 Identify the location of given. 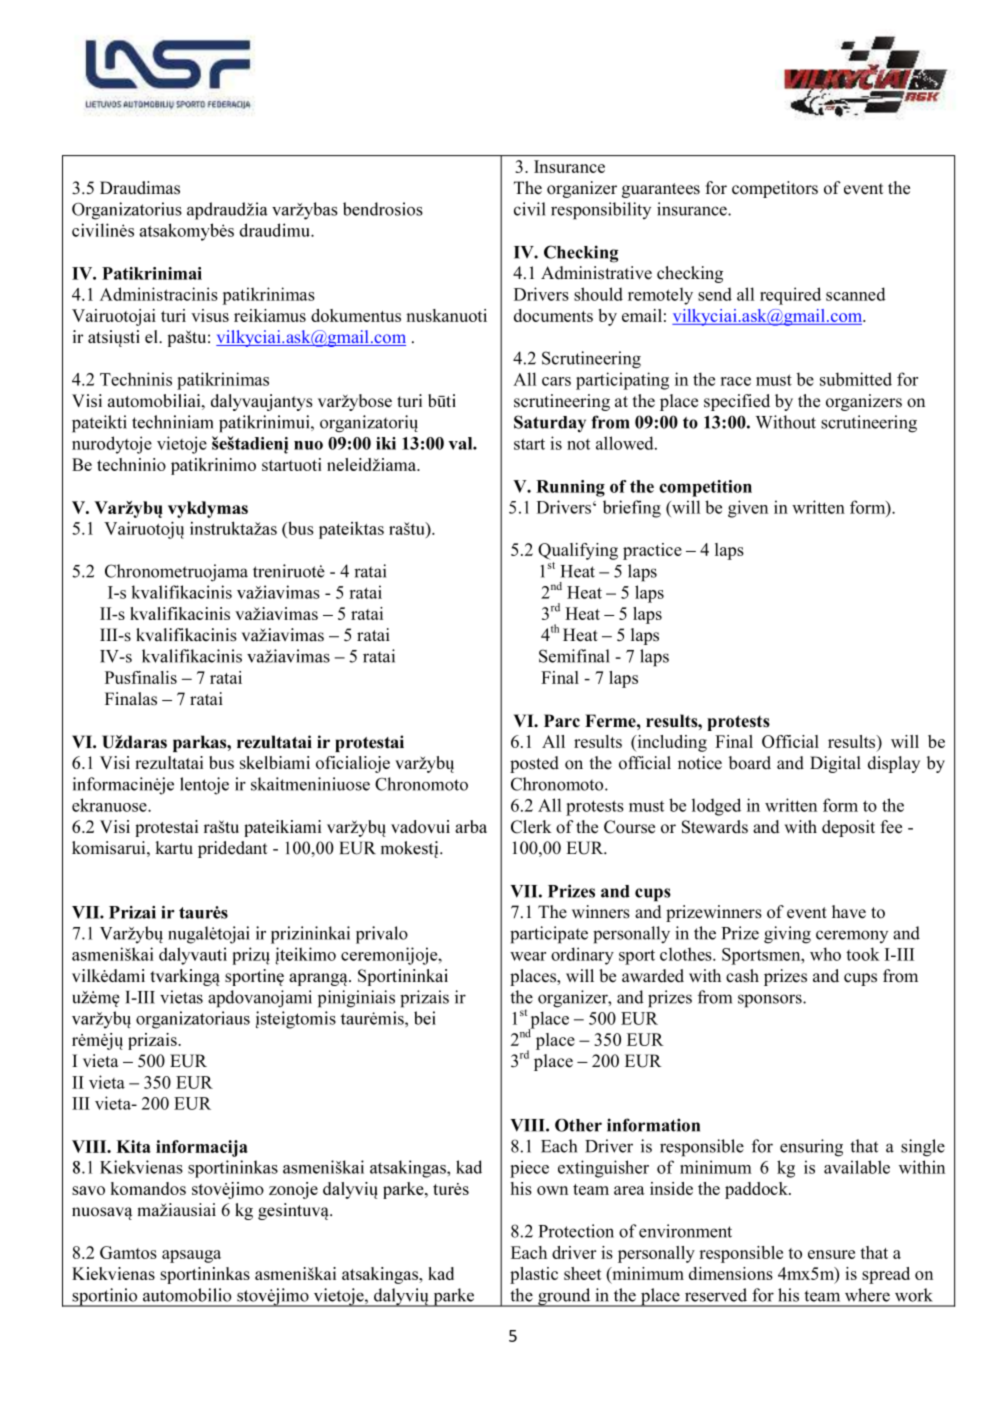
(748, 509).
